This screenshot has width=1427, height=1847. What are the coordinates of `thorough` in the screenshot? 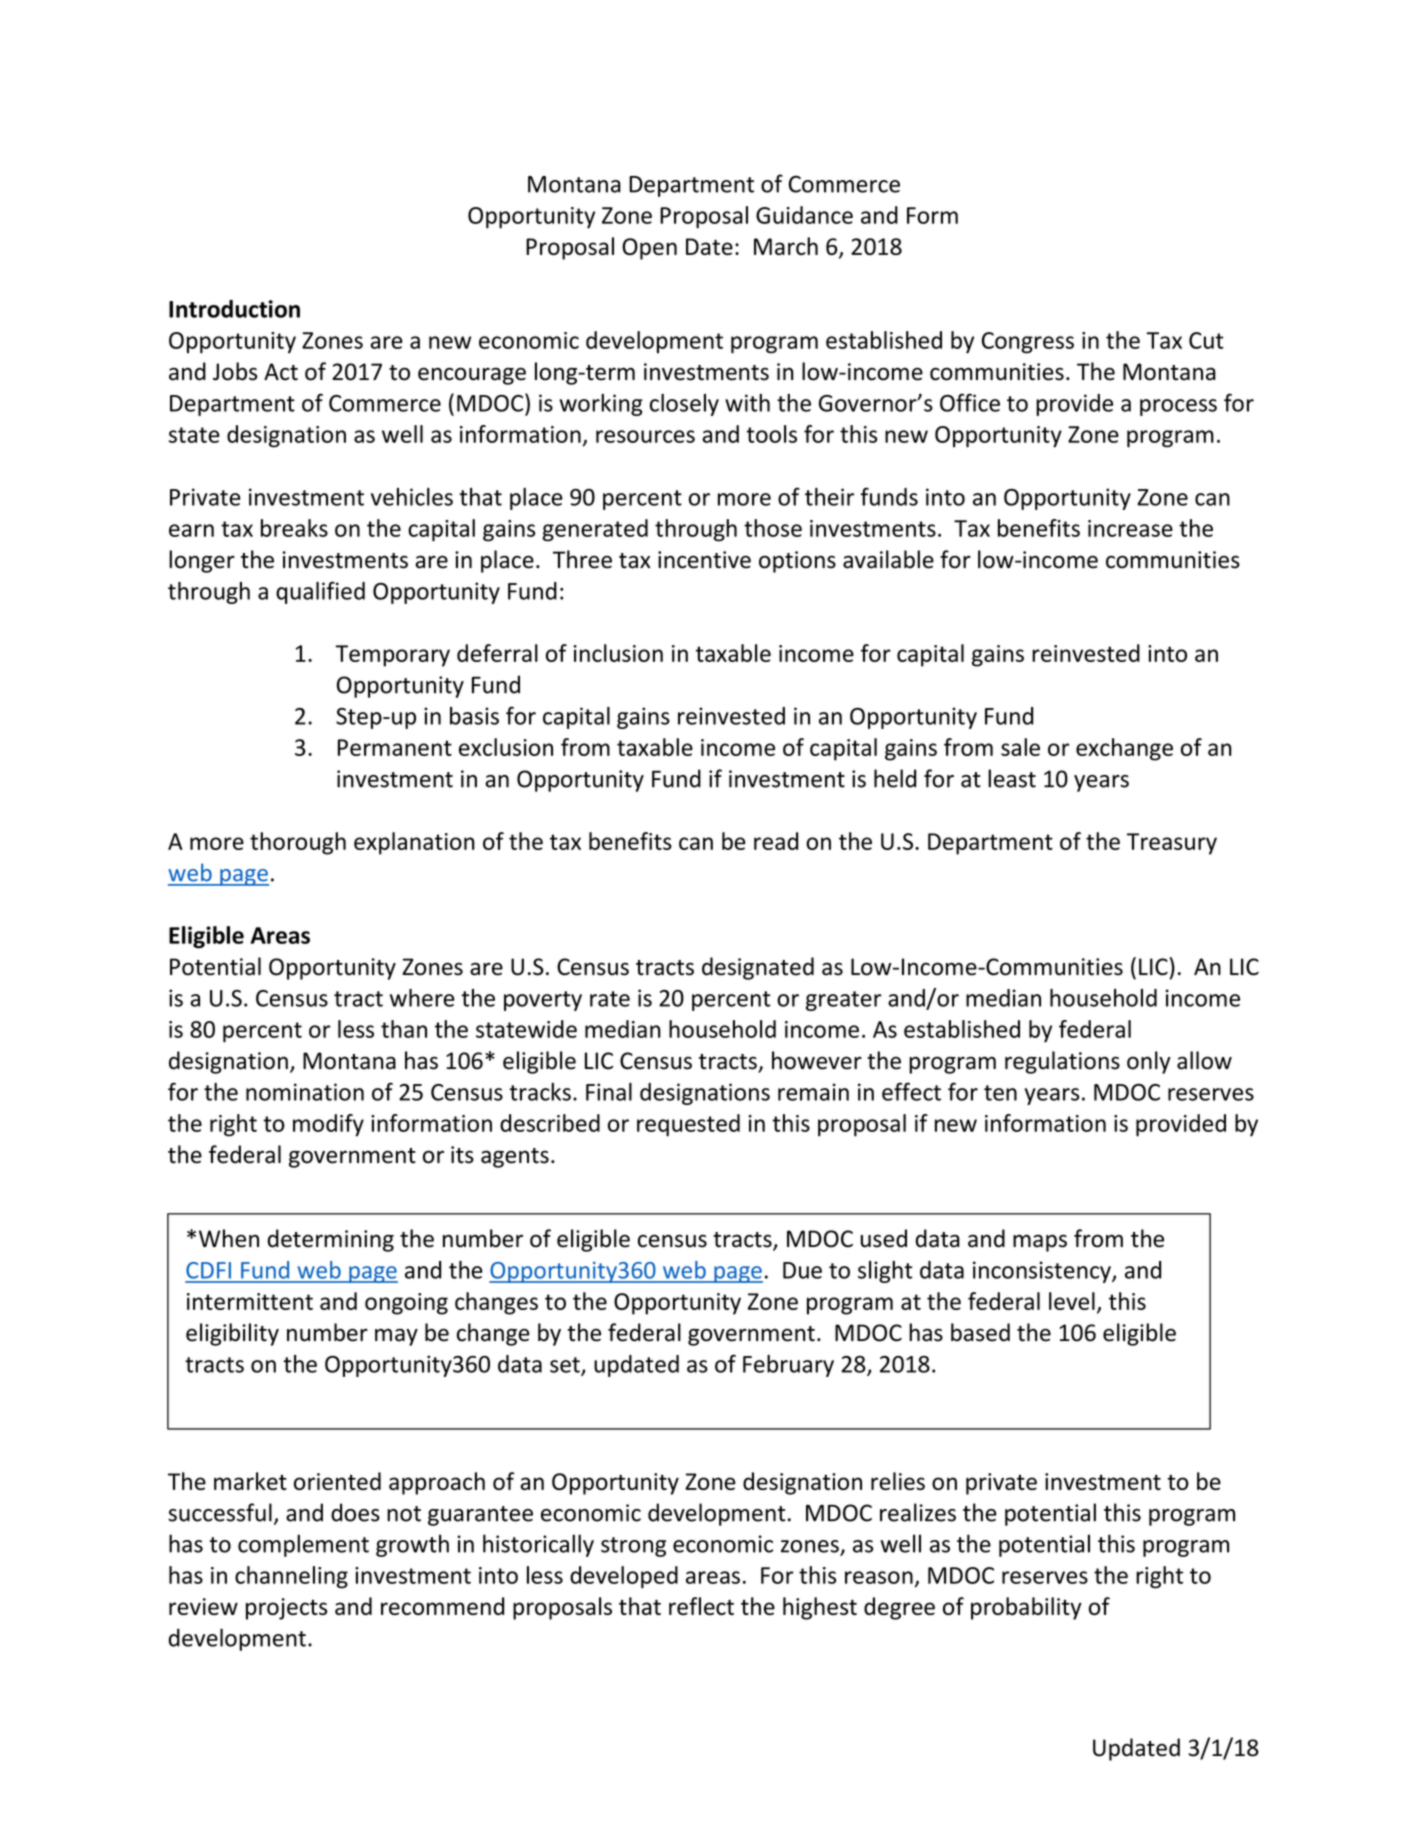 It's located at (298, 843).
